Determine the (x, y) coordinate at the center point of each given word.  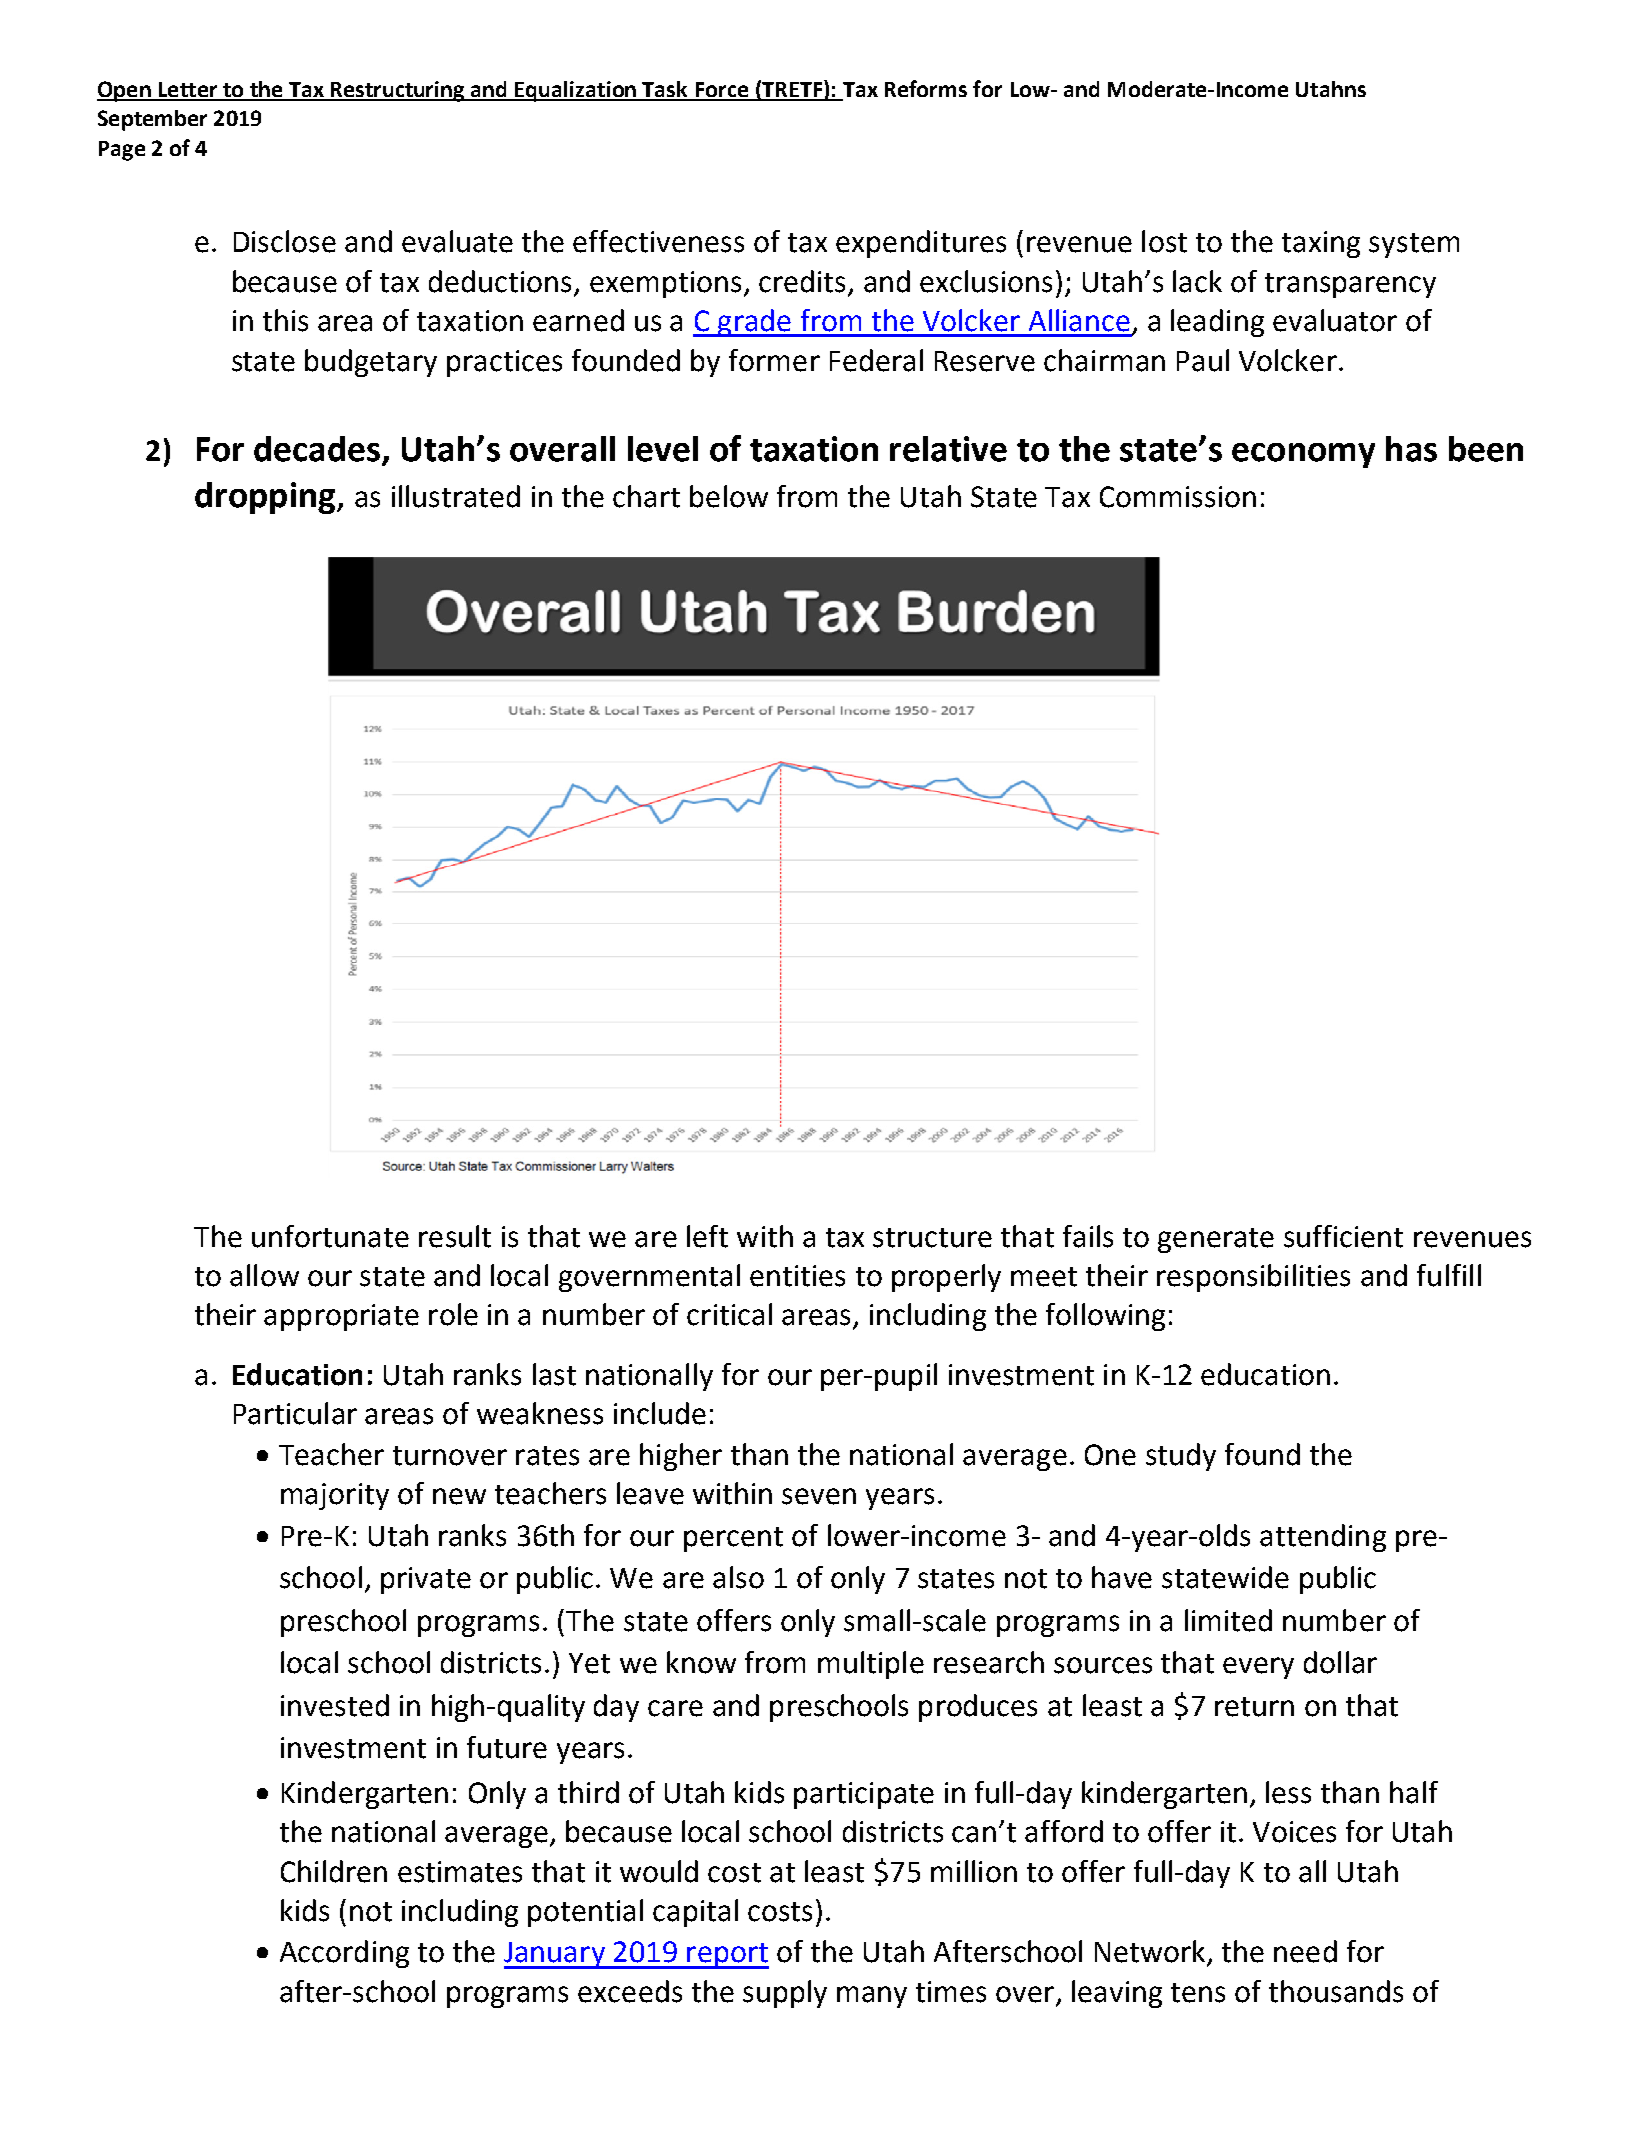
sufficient (1343, 1236)
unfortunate (330, 1236)
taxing (1321, 244)
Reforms (926, 88)
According (344, 1954)
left (707, 1236)
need (1305, 1951)
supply (785, 1994)
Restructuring (398, 91)
